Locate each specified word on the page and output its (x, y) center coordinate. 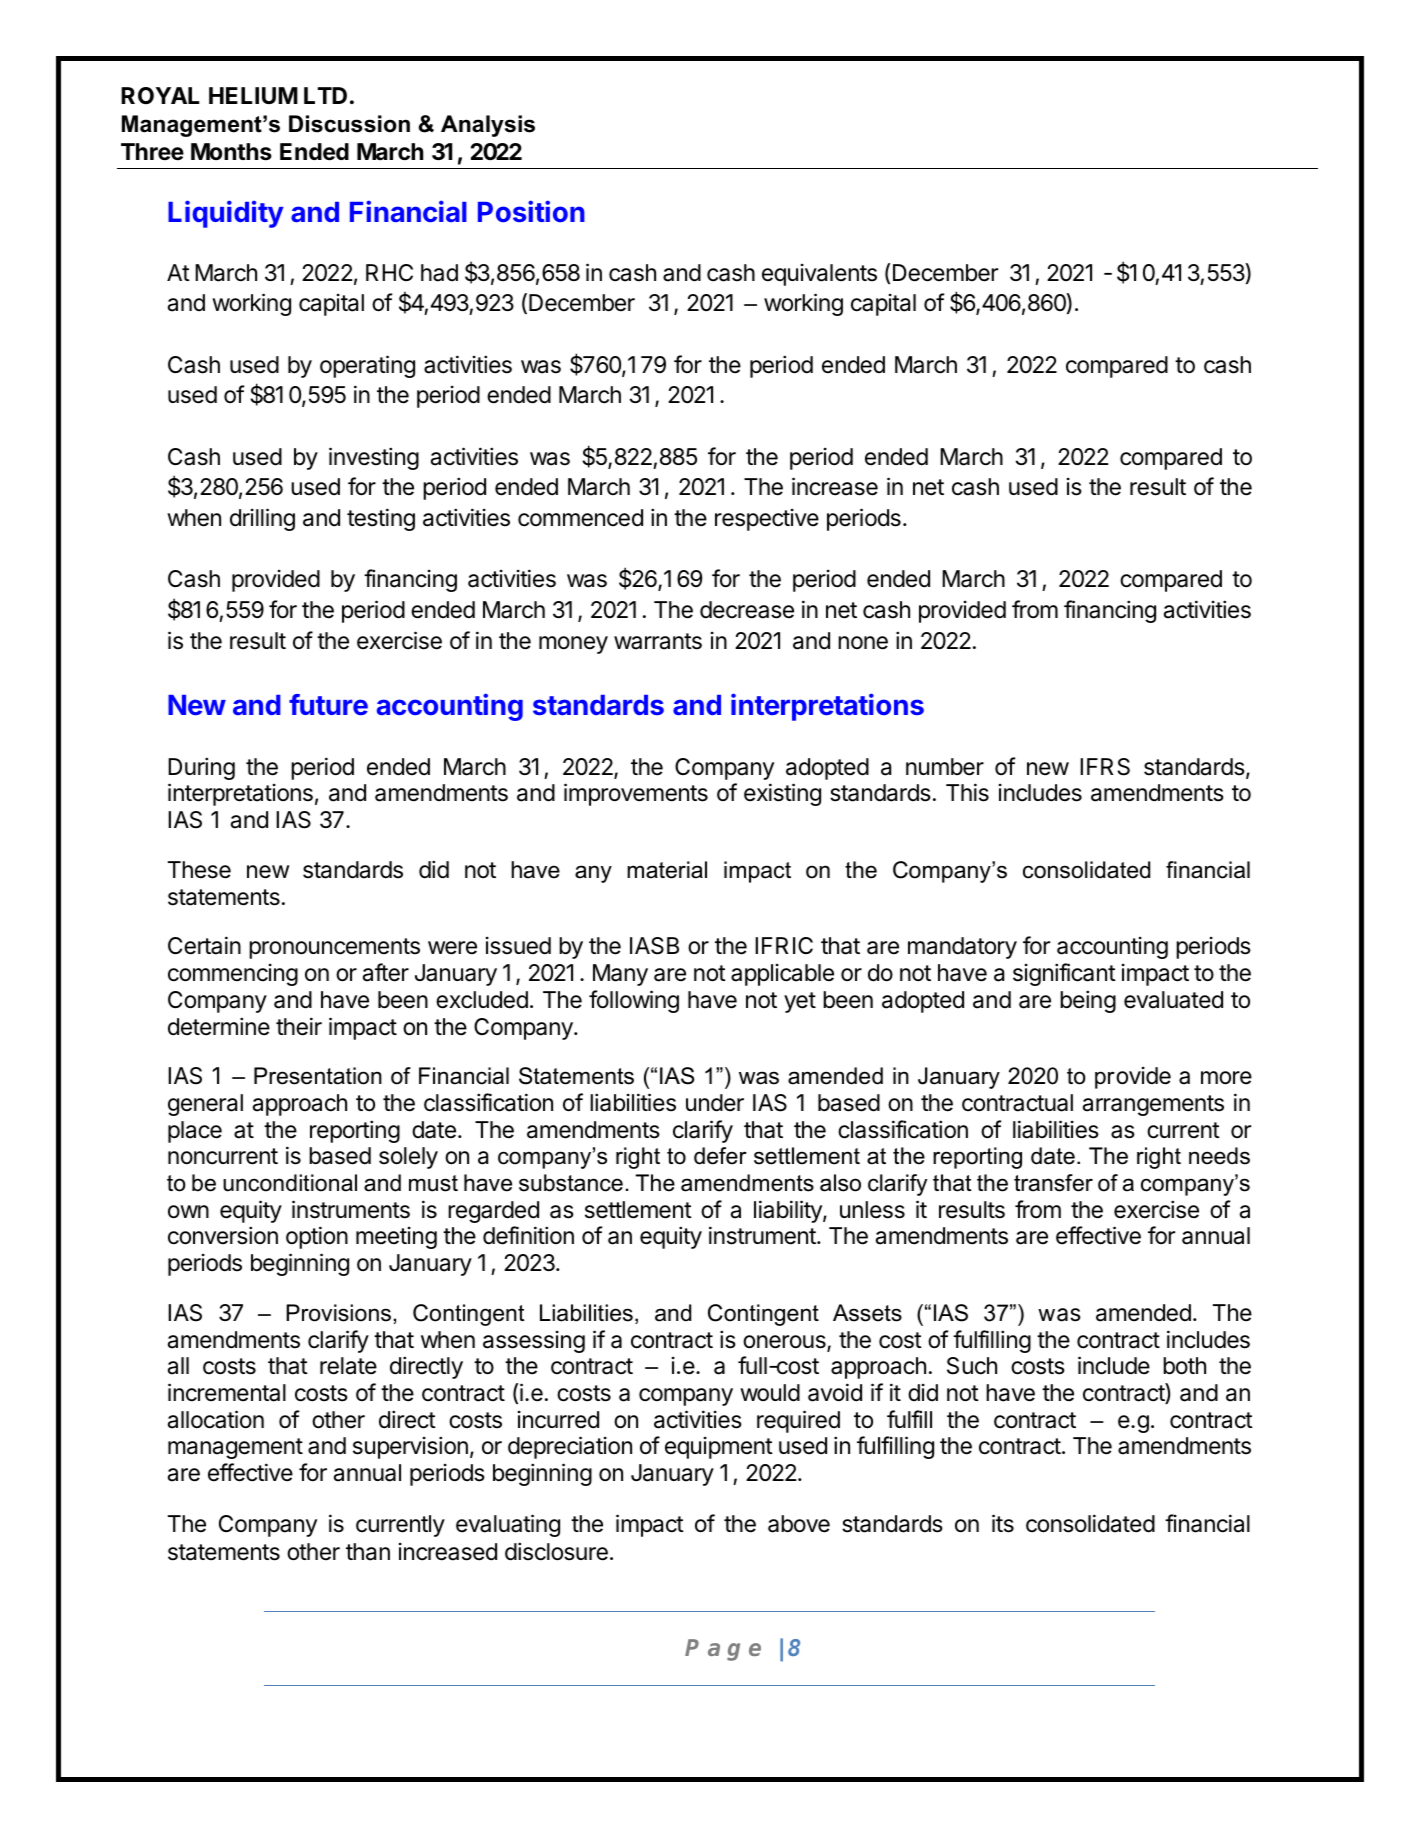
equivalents (819, 275)
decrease (747, 610)
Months (231, 152)
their (299, 1026)
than (368, 1552)
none (863, 643)
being (1088, 1001)
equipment (719, 1448)
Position (531, 211)
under (715, 1103)
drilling (262, 519)
